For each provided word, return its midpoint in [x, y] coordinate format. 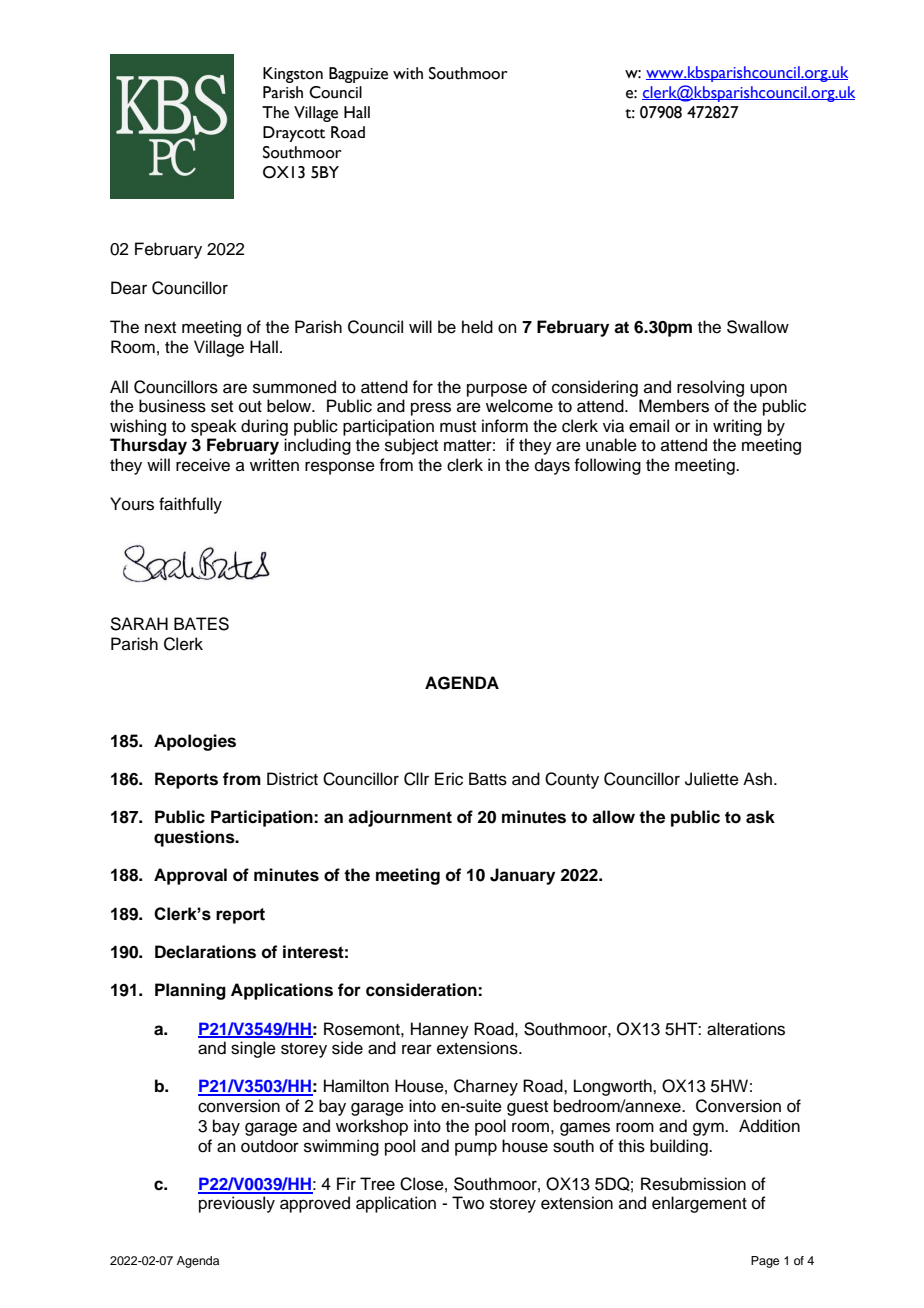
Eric [449, 779]
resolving [710, 388]
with [408, 73]
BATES [201, 624]
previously [237, 1204]
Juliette [712, 779]
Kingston [293, 75]
